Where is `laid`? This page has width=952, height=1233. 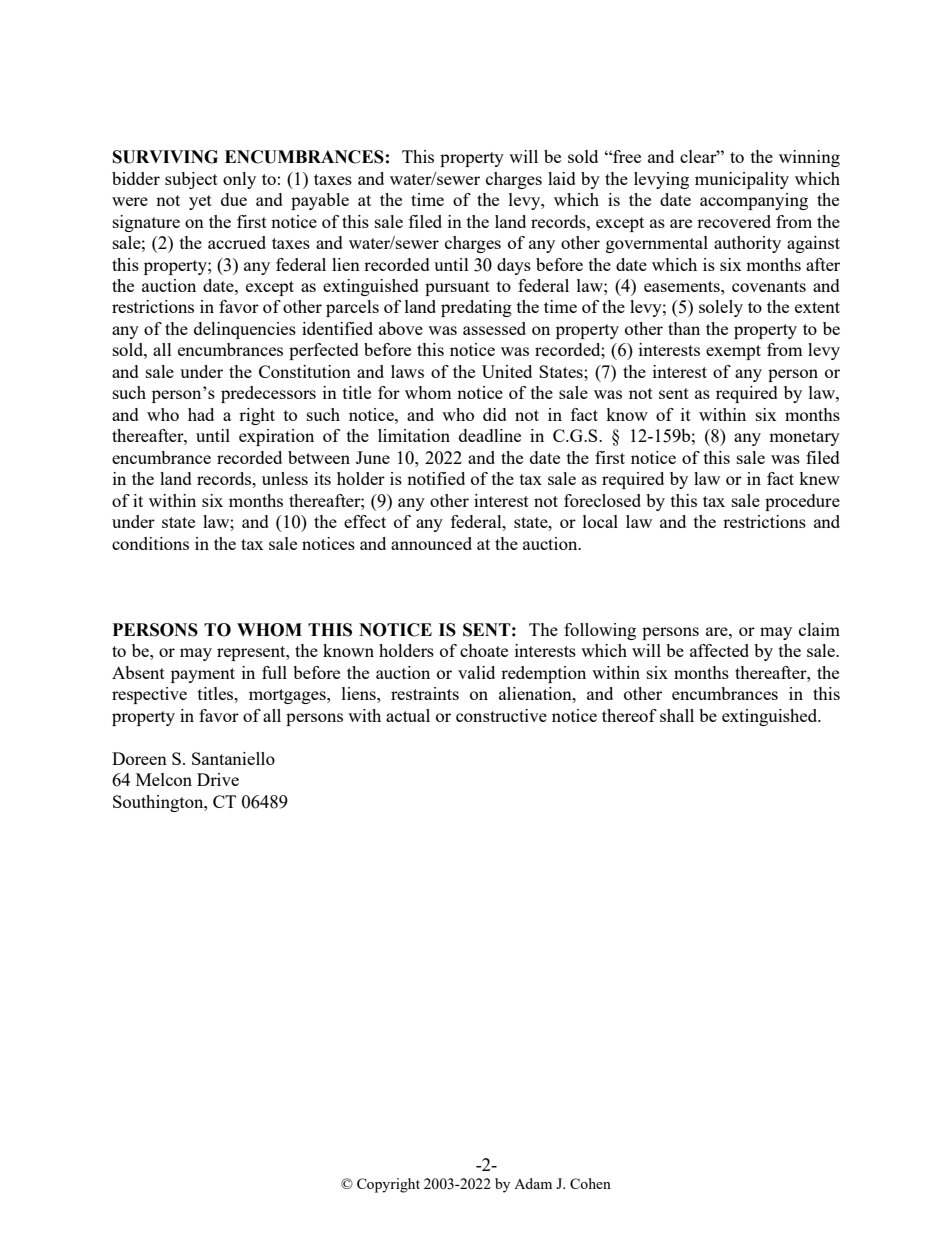 laid is located at coordinates (562, 178).
